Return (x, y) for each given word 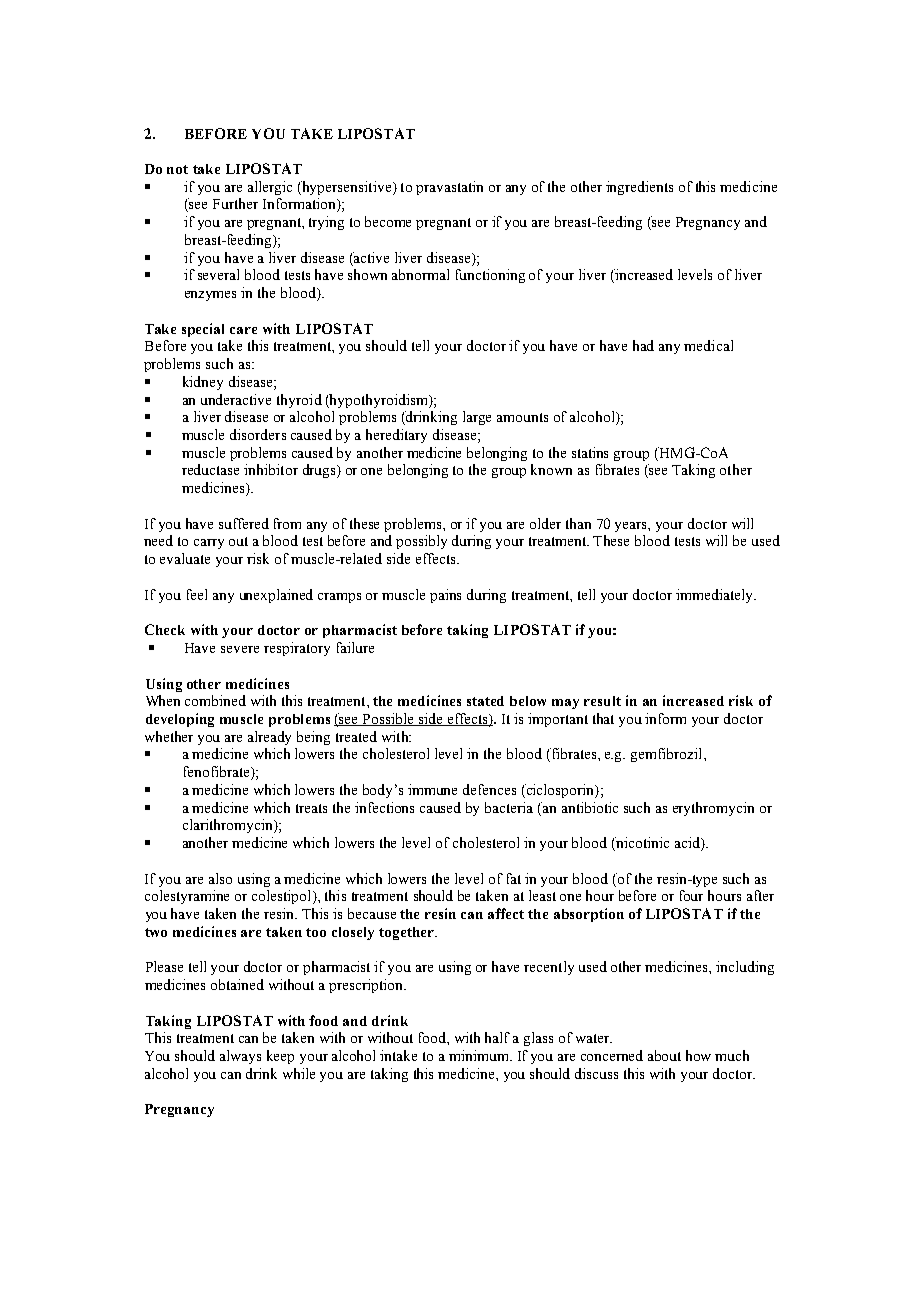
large (477, 418)
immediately (716, 596)
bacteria (509, 807)
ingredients (639, 188)
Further (235, 203)
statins (590, 452)
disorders (258, 434)
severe (240, 649)
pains (445, 596)
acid (688, 844)
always (240, 1057)
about (664, 1055)
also (220, 878)
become (388, 221)
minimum (480, 1055)
